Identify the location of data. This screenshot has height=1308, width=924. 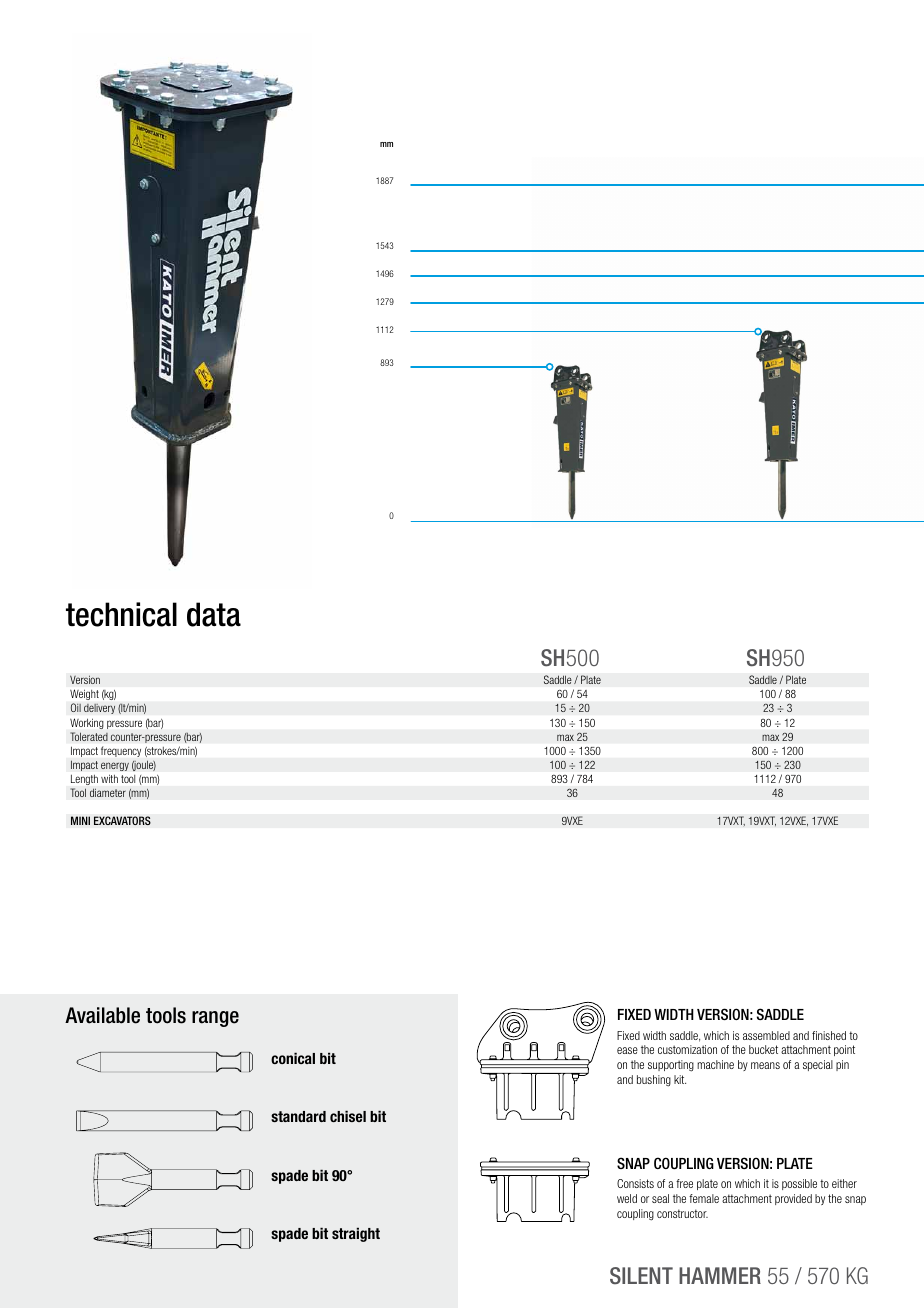
(214, 614).
